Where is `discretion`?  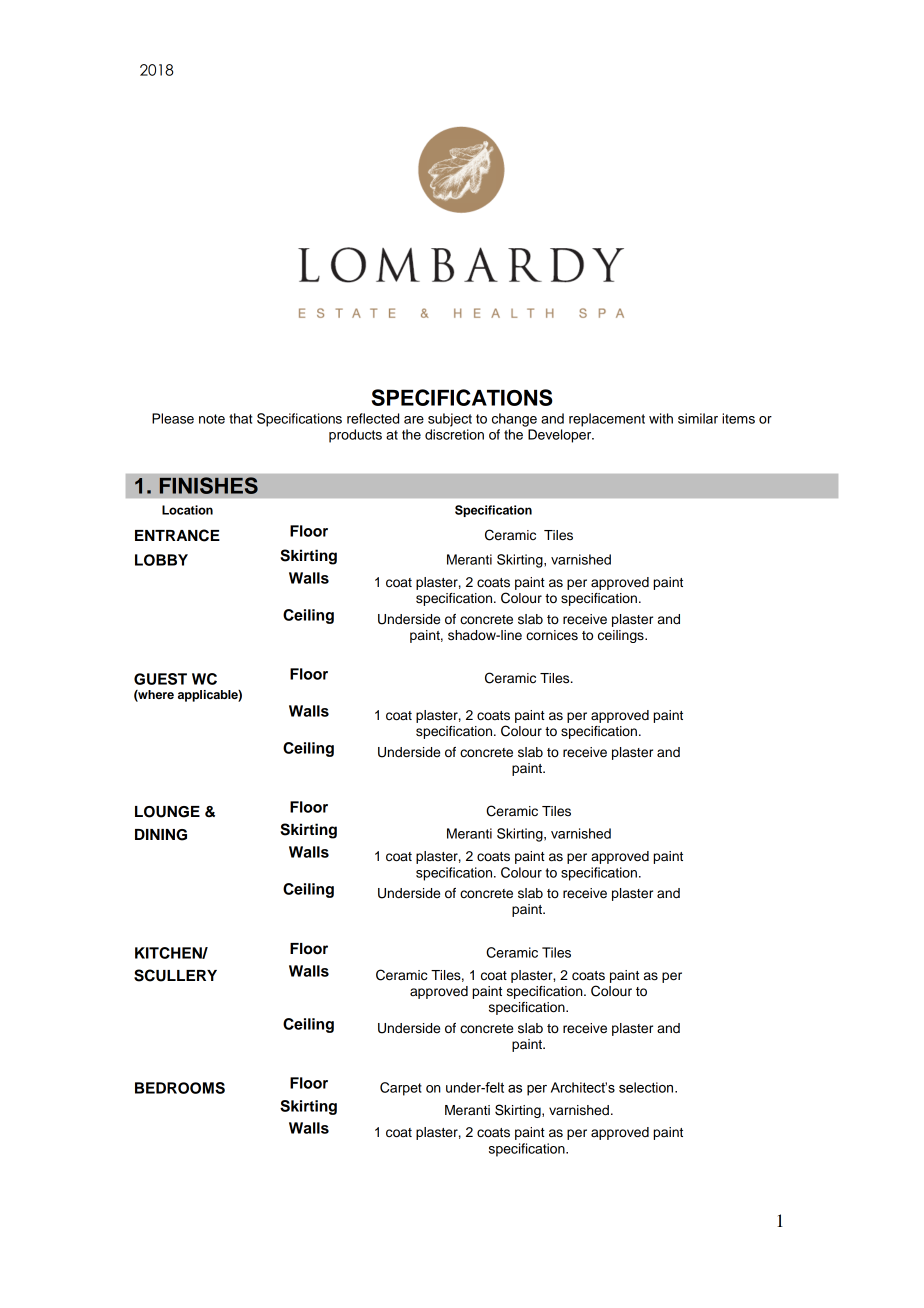
discretion is located at coordinates (454, 434).
